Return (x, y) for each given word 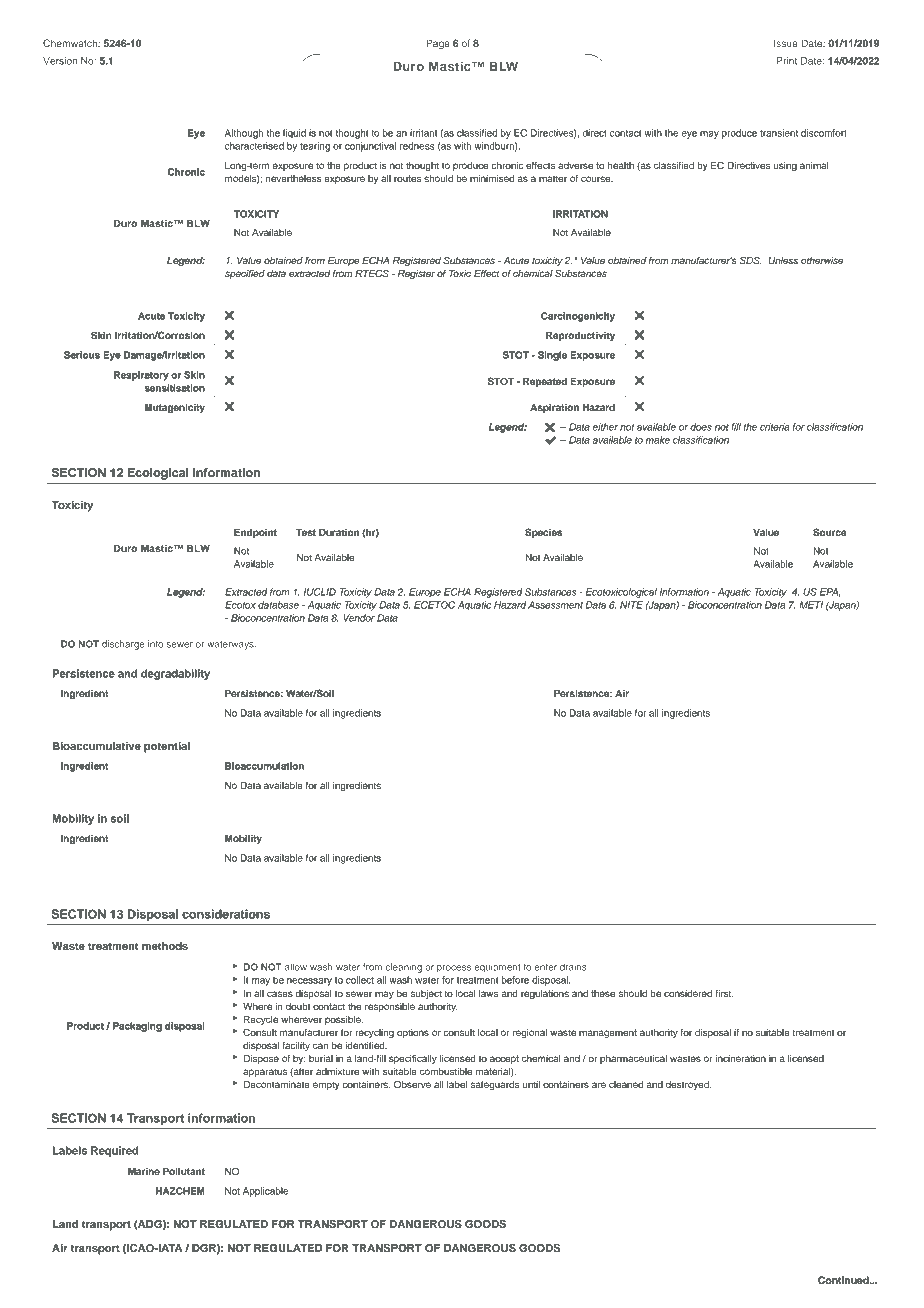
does (701, 427)
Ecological (158, 474)
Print (787, 61)
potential (167, 747)
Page (438, 44)
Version (60, 61)
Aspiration (554, 408)
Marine (144, 1171)
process (454, 969)
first (724, 993)
